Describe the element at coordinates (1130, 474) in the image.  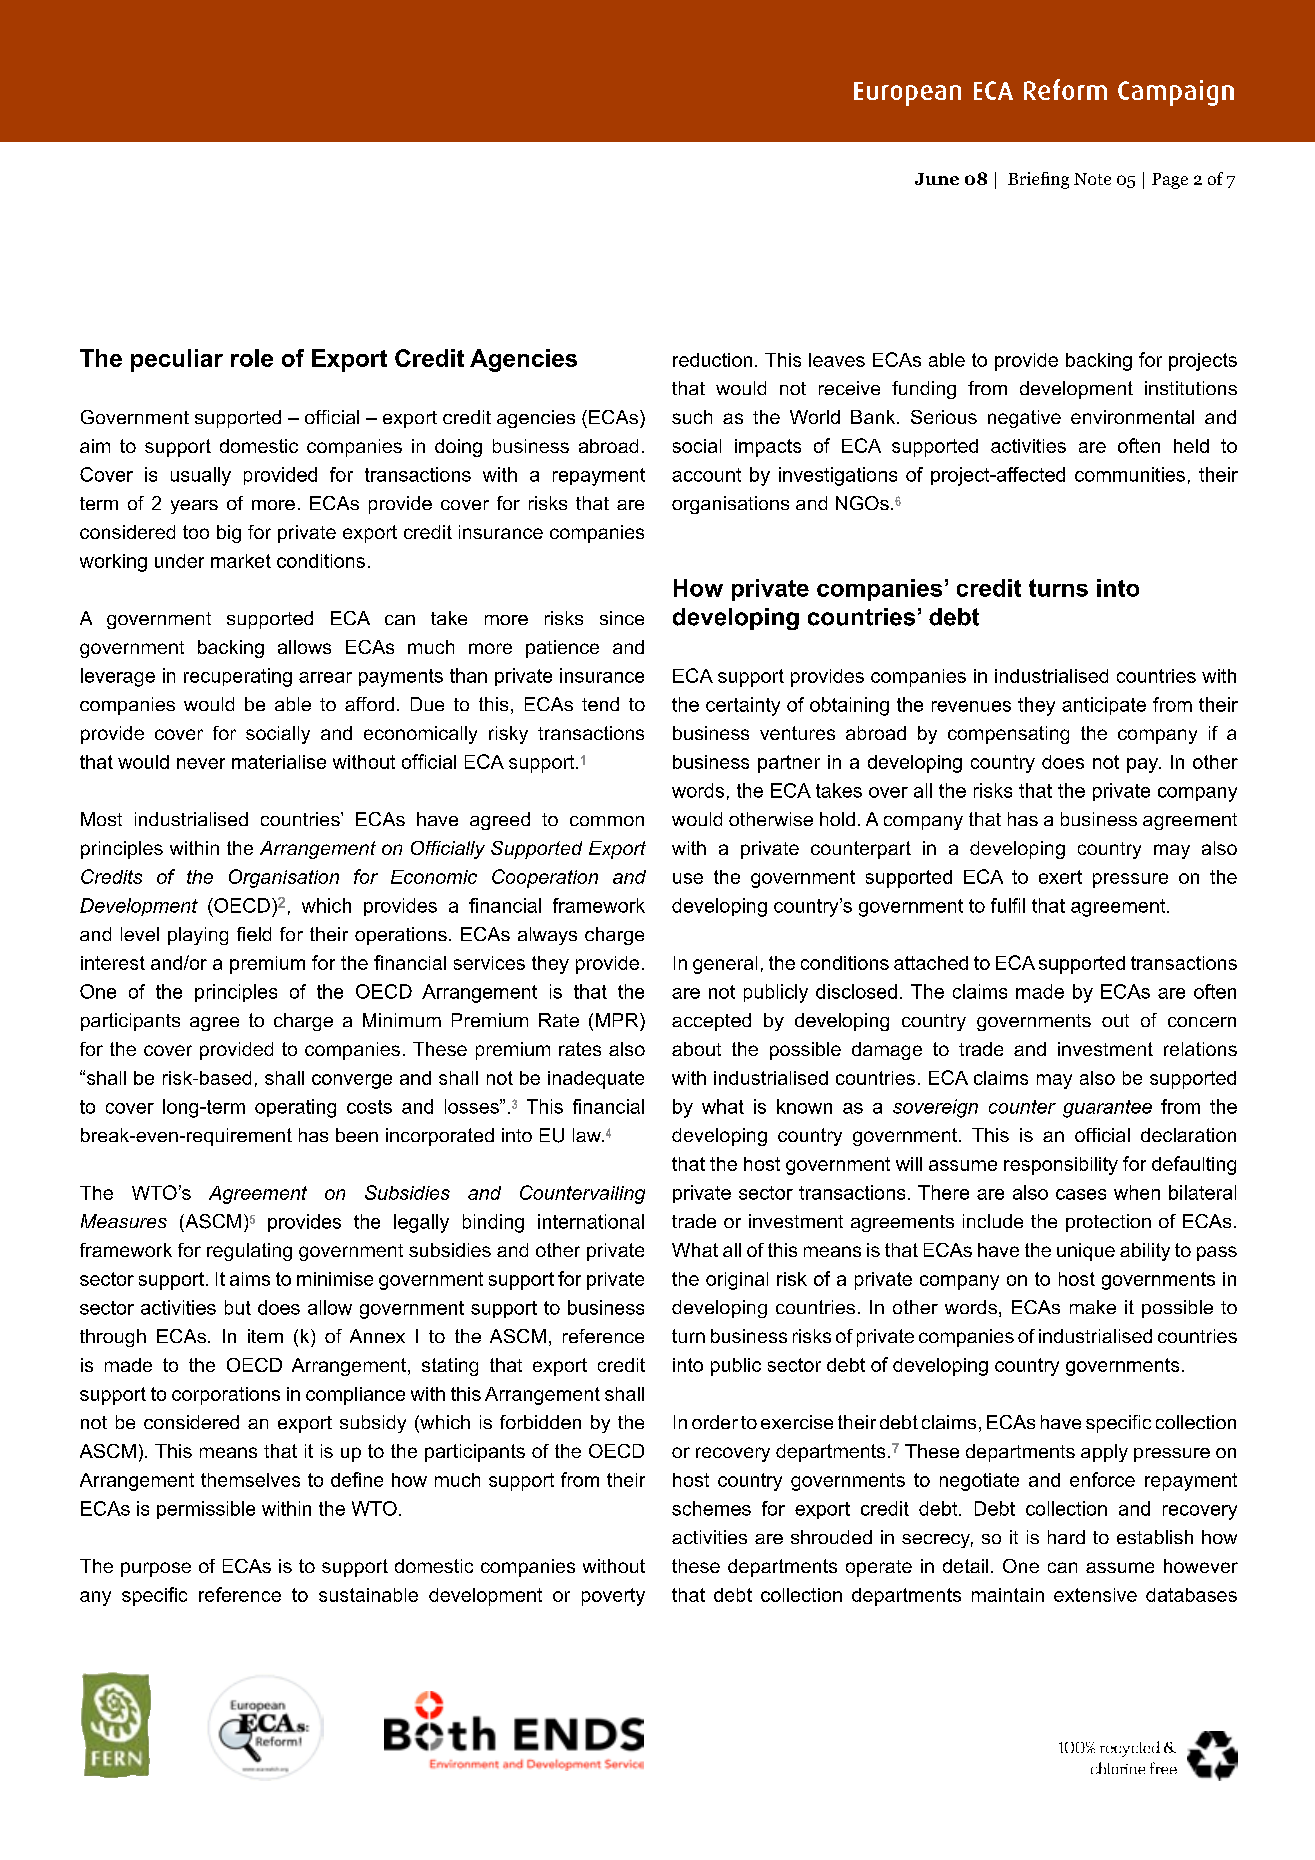
I see `communities` at that location.
